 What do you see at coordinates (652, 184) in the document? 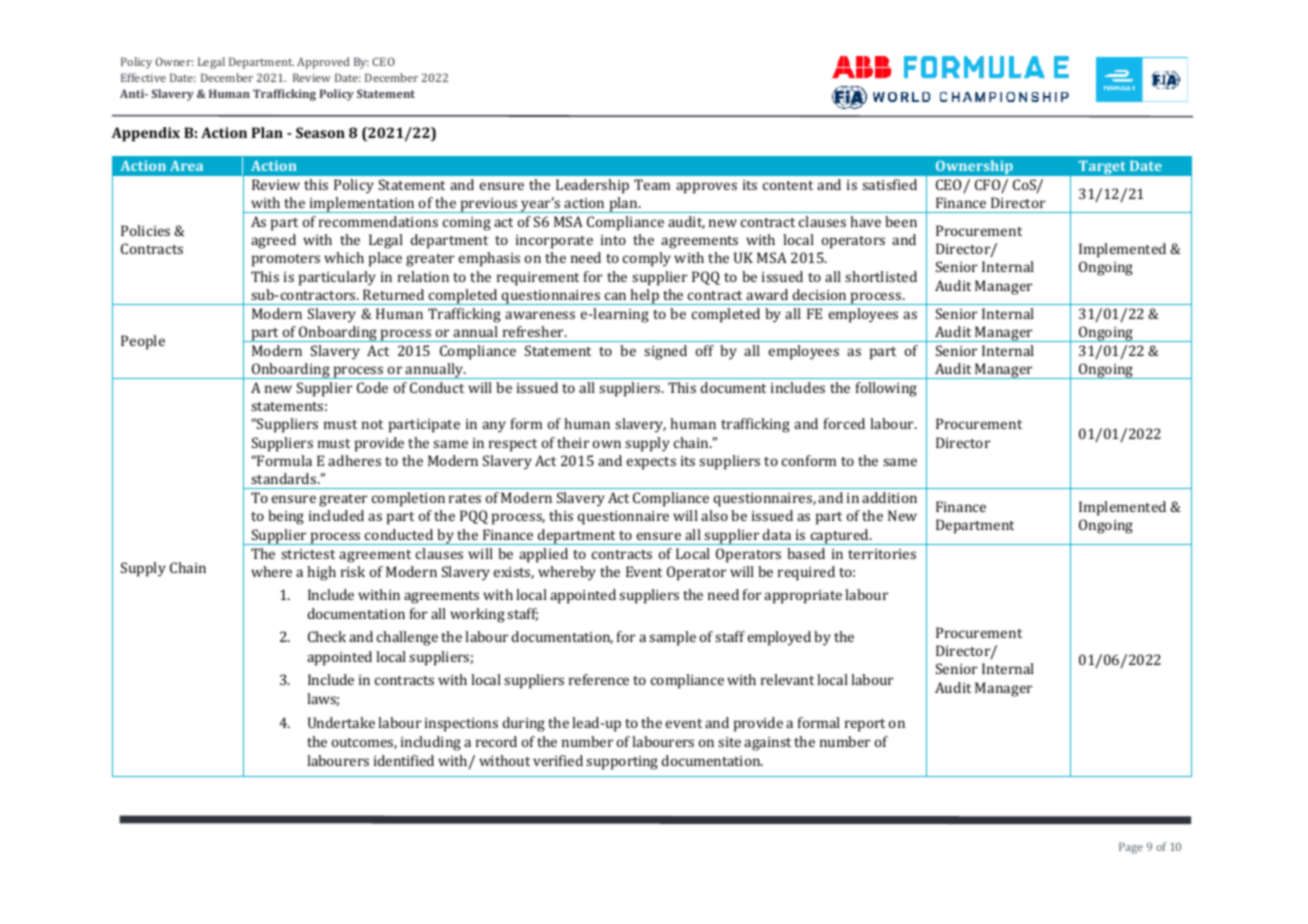
I see `Team` at bounding box center [652, 184].
